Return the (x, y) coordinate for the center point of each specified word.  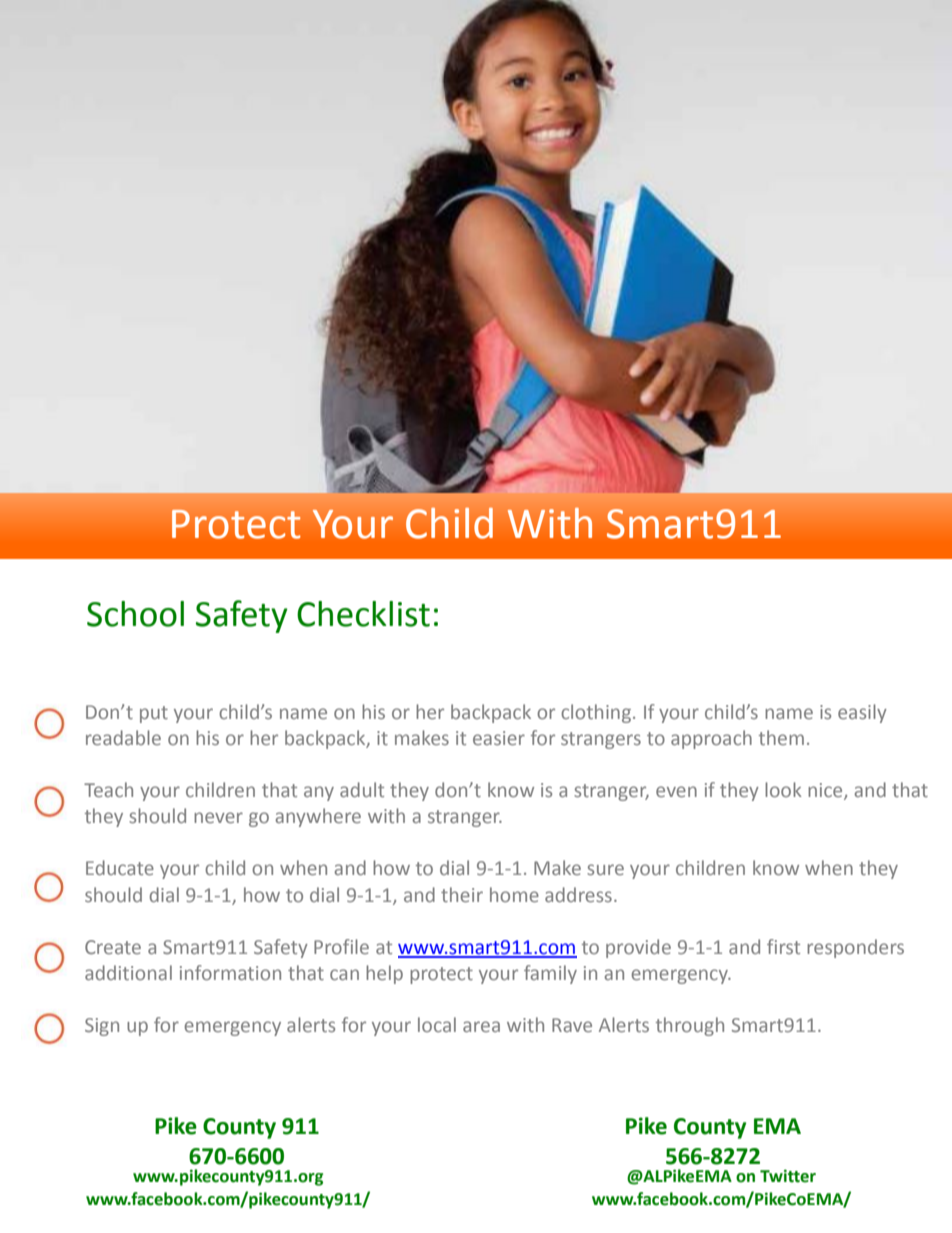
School (135, 614)
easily (862, 713)
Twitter (788, 1176)
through (690, 1026)
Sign (102, 1027)
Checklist (363, 614)
